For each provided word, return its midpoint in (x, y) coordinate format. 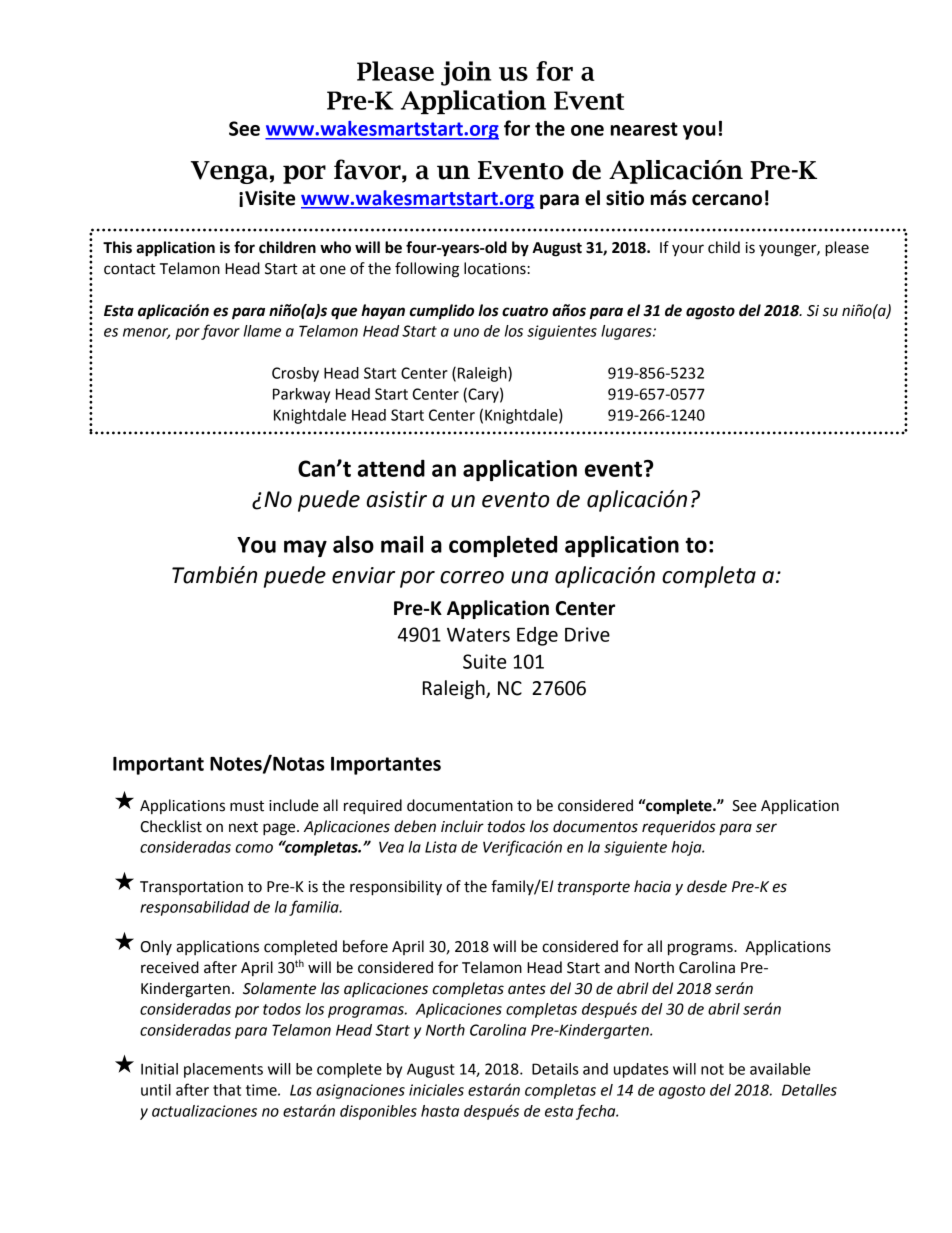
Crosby (295, 374)
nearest (644, 129)
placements (223, 1070)
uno (466, 332)
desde (707, 886)
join (466, 73)
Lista (441, 847)
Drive (587, 634)
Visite (270, 198)
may (305, 548)
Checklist (171, 826)
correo (472, 577)
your (688, 250)
